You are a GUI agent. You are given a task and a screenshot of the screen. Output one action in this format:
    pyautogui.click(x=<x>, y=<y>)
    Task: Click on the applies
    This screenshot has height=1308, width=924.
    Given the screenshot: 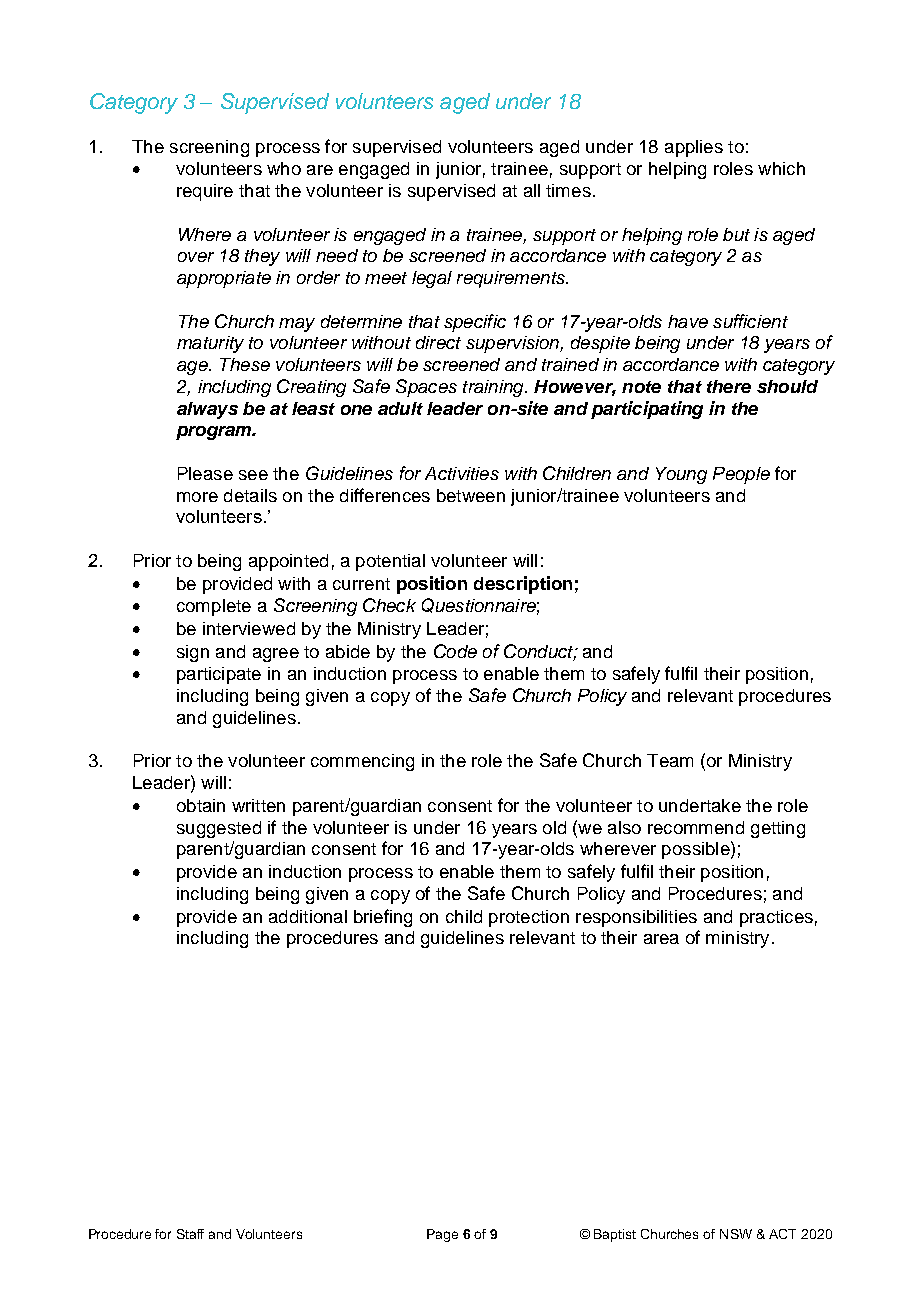 What is the action you would take?
    pyautogui.click(x=694, y=148)
